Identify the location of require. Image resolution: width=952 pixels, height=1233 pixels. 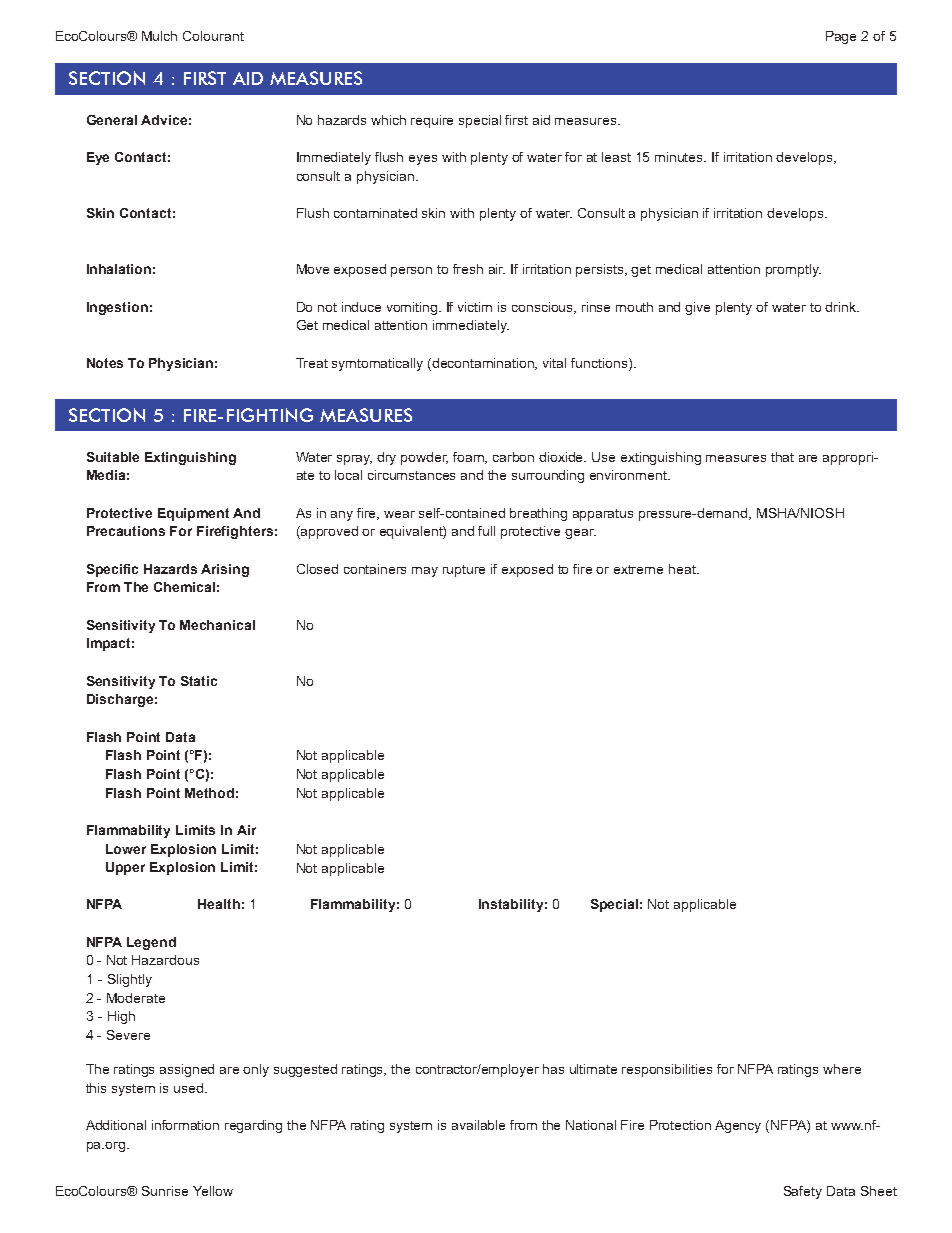
(432, 121).
